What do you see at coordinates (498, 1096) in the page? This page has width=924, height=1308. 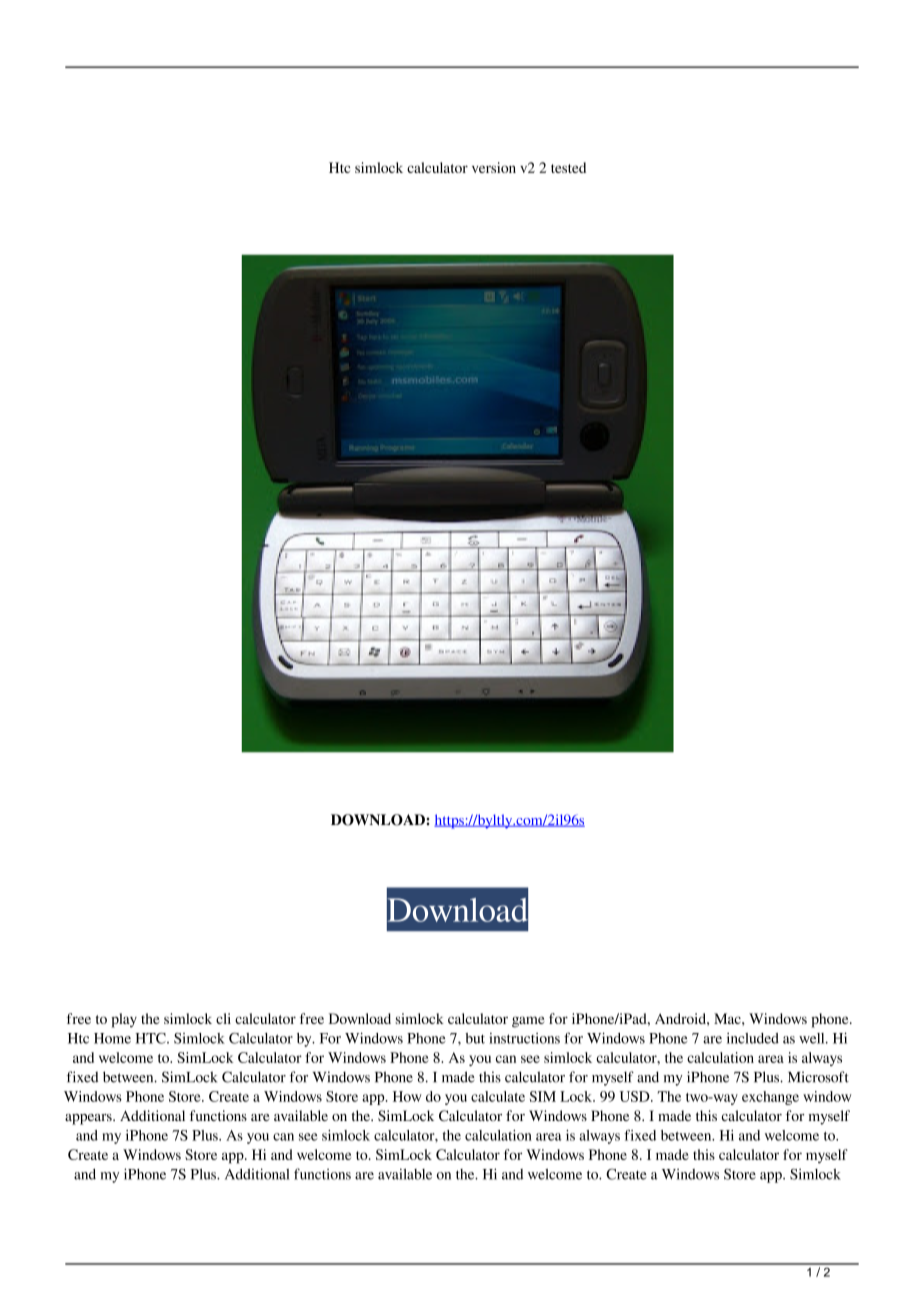 I see `calculate` at bounding box center [498, 1096].
